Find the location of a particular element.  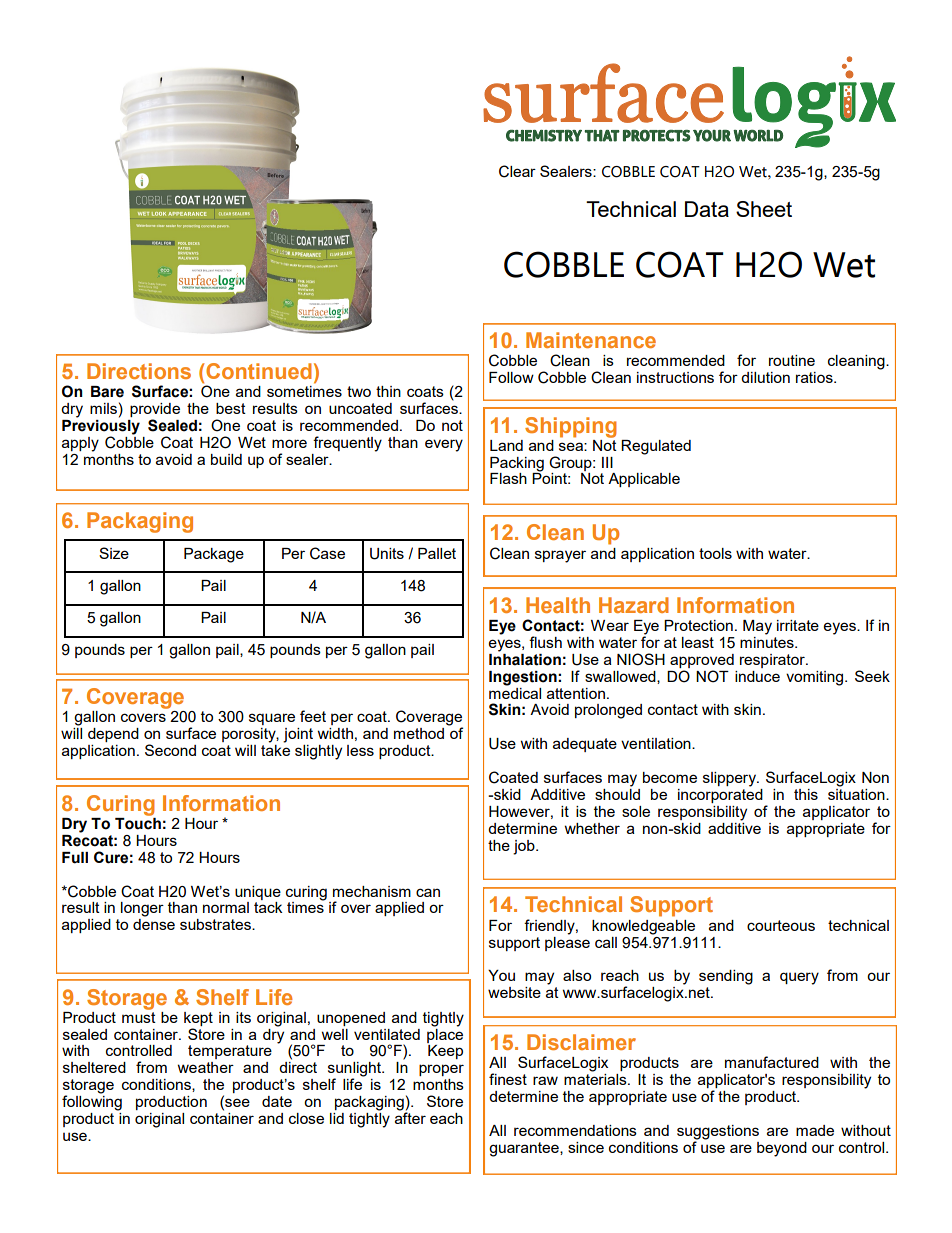

Pallet is located at coordinates (437, 553).
